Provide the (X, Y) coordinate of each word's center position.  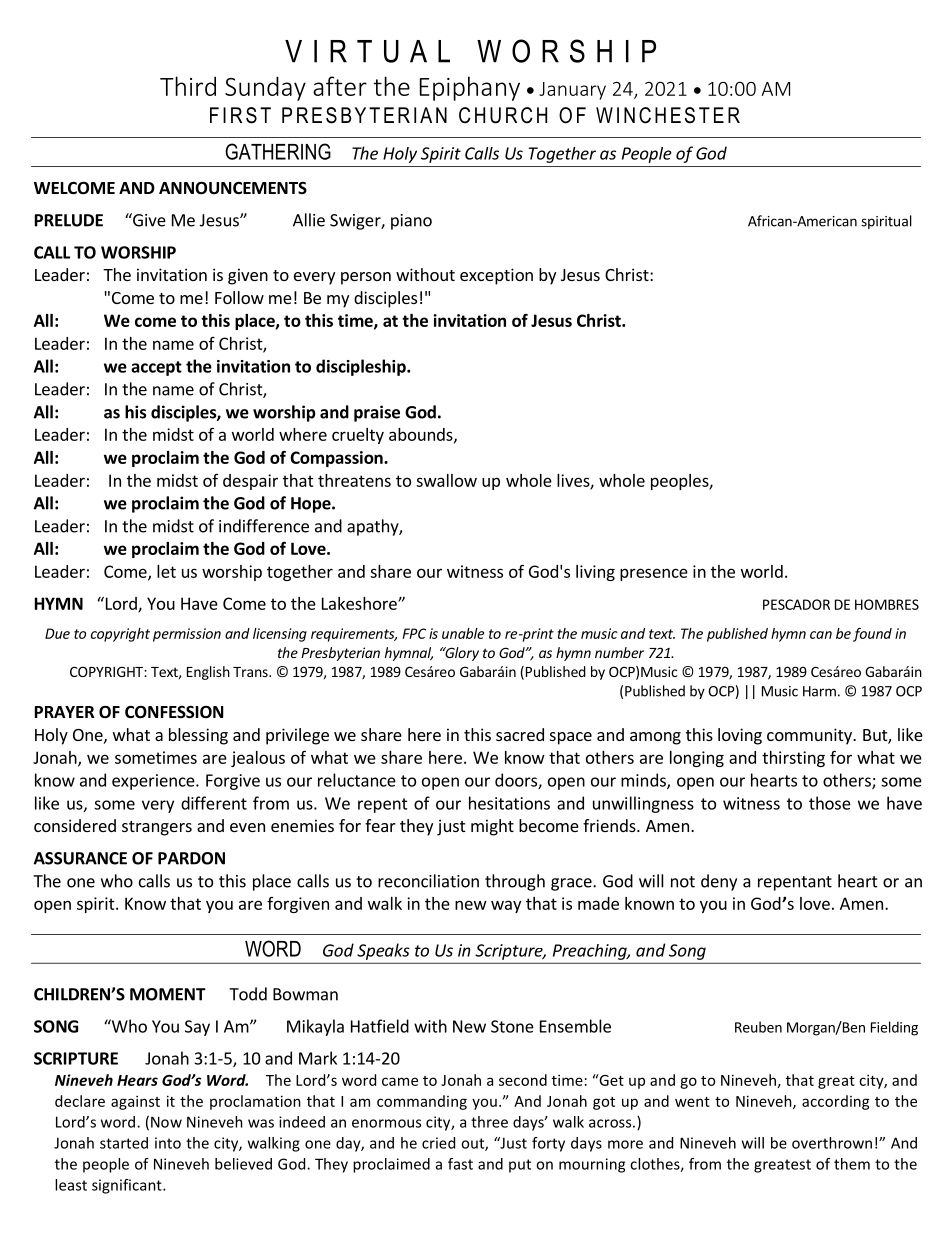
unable (463, 633)
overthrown (832, 1143)
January (572, 91)
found (872, 635)
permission (187, 635)
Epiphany (470, 88)
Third (188, 86)
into (168, 1143)
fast (460, 1164)
